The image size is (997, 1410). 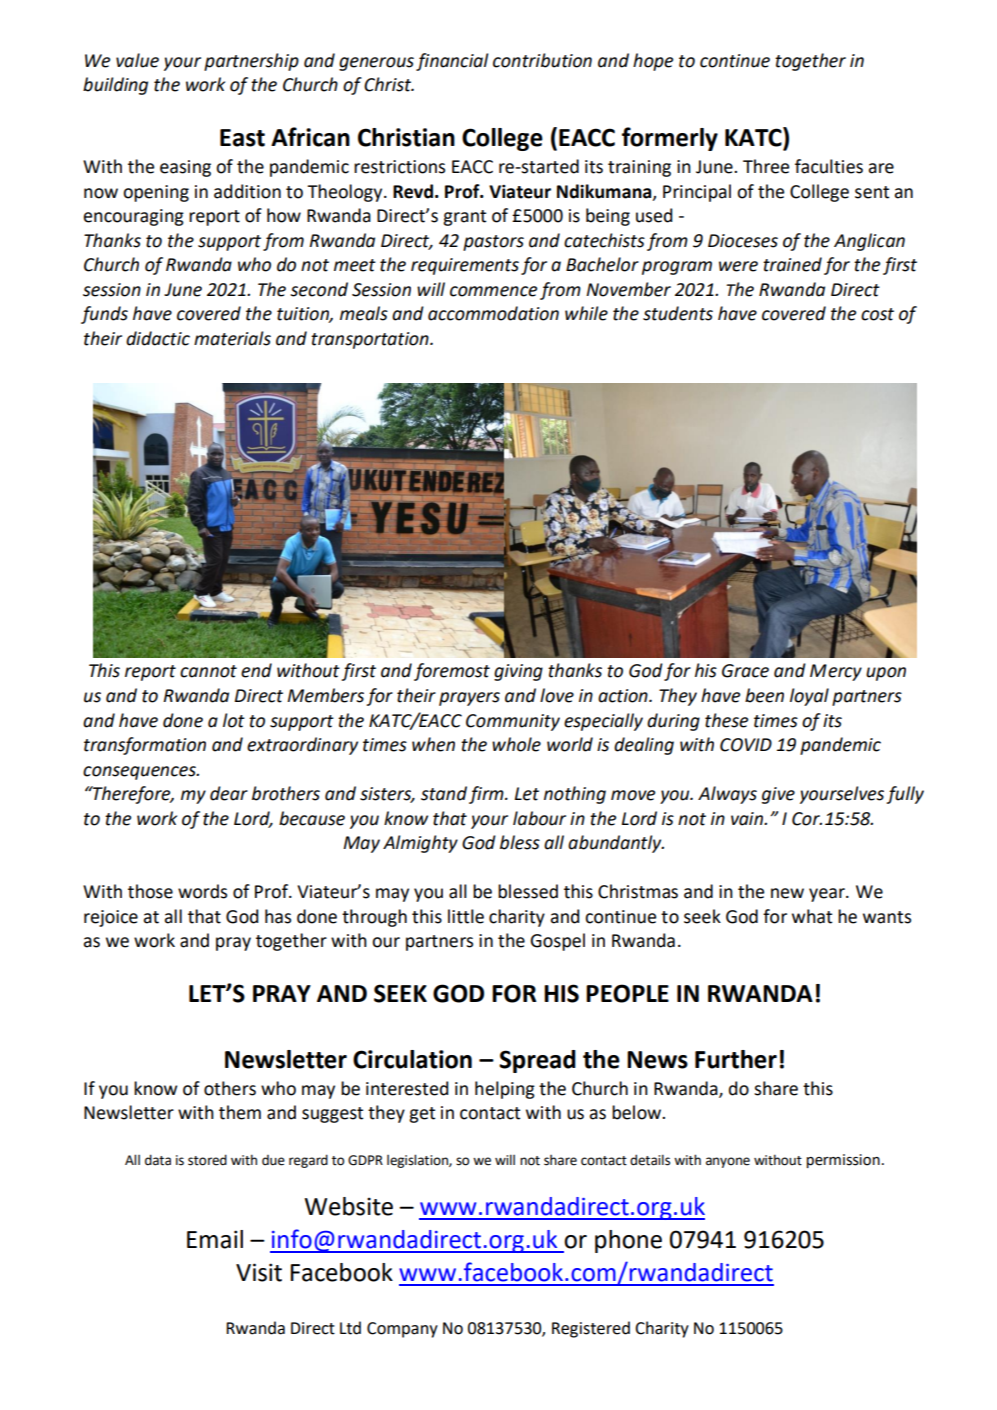 I want to click on contribution, so click(x=542, y=60).
